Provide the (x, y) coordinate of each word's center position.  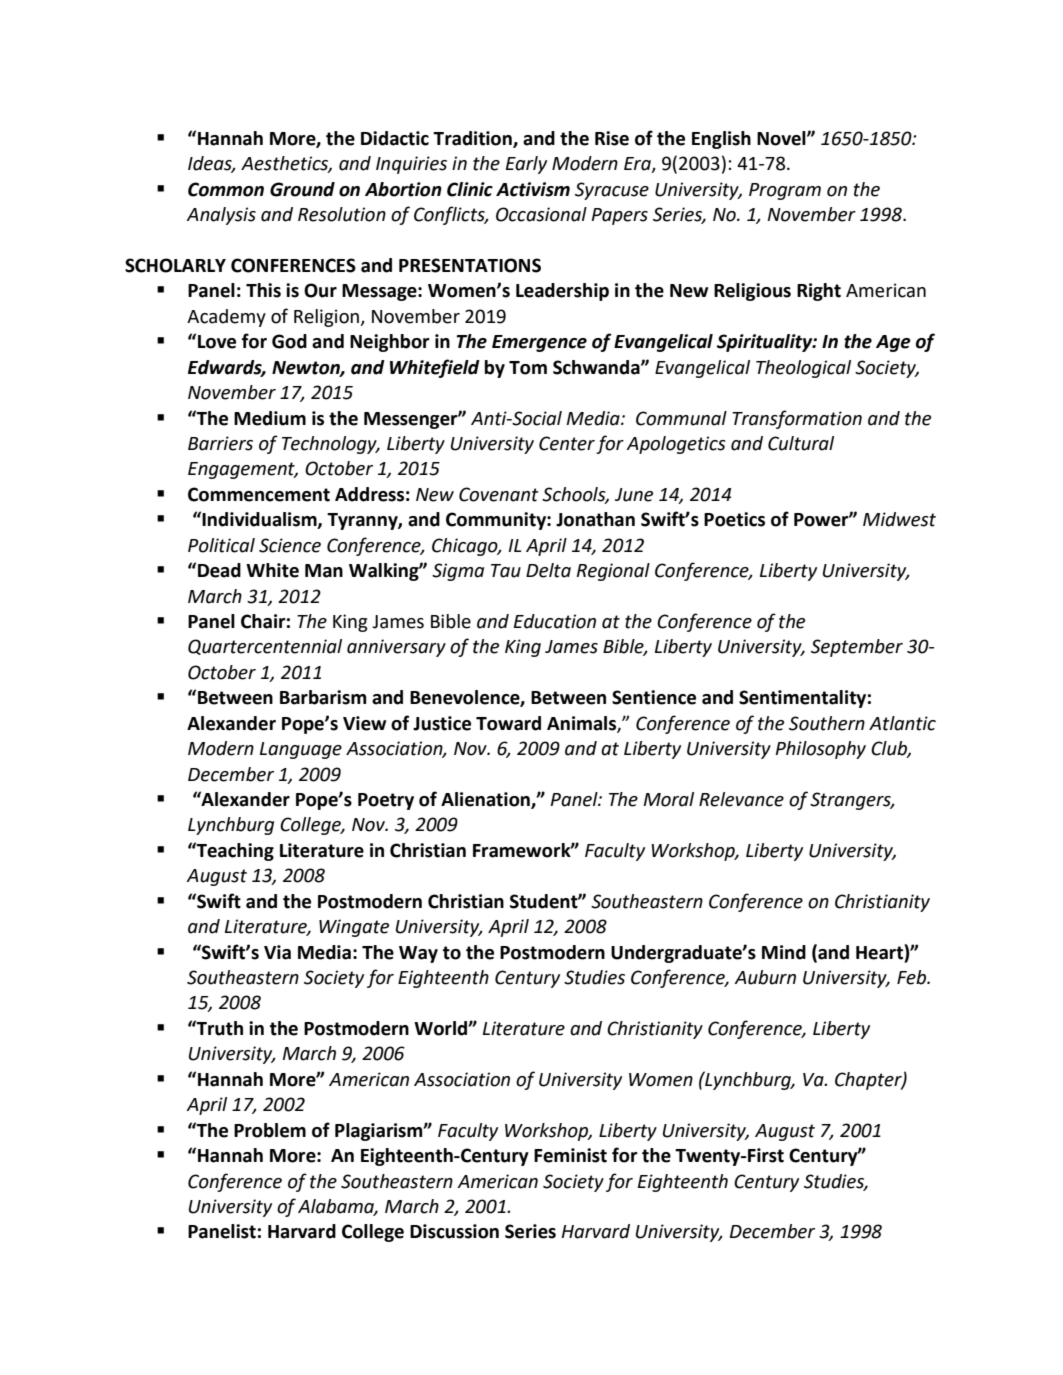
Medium (270, 418)
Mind (784, 952)
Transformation (797, 419)
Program (785, 191)
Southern (827, 723)
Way (418, 954)
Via (277, 952)
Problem (270, 1130)
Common (226, 189)
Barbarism (323, 697)
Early (526, 165)
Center (567, 443)
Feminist (570, 1155)
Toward (508, 723)
